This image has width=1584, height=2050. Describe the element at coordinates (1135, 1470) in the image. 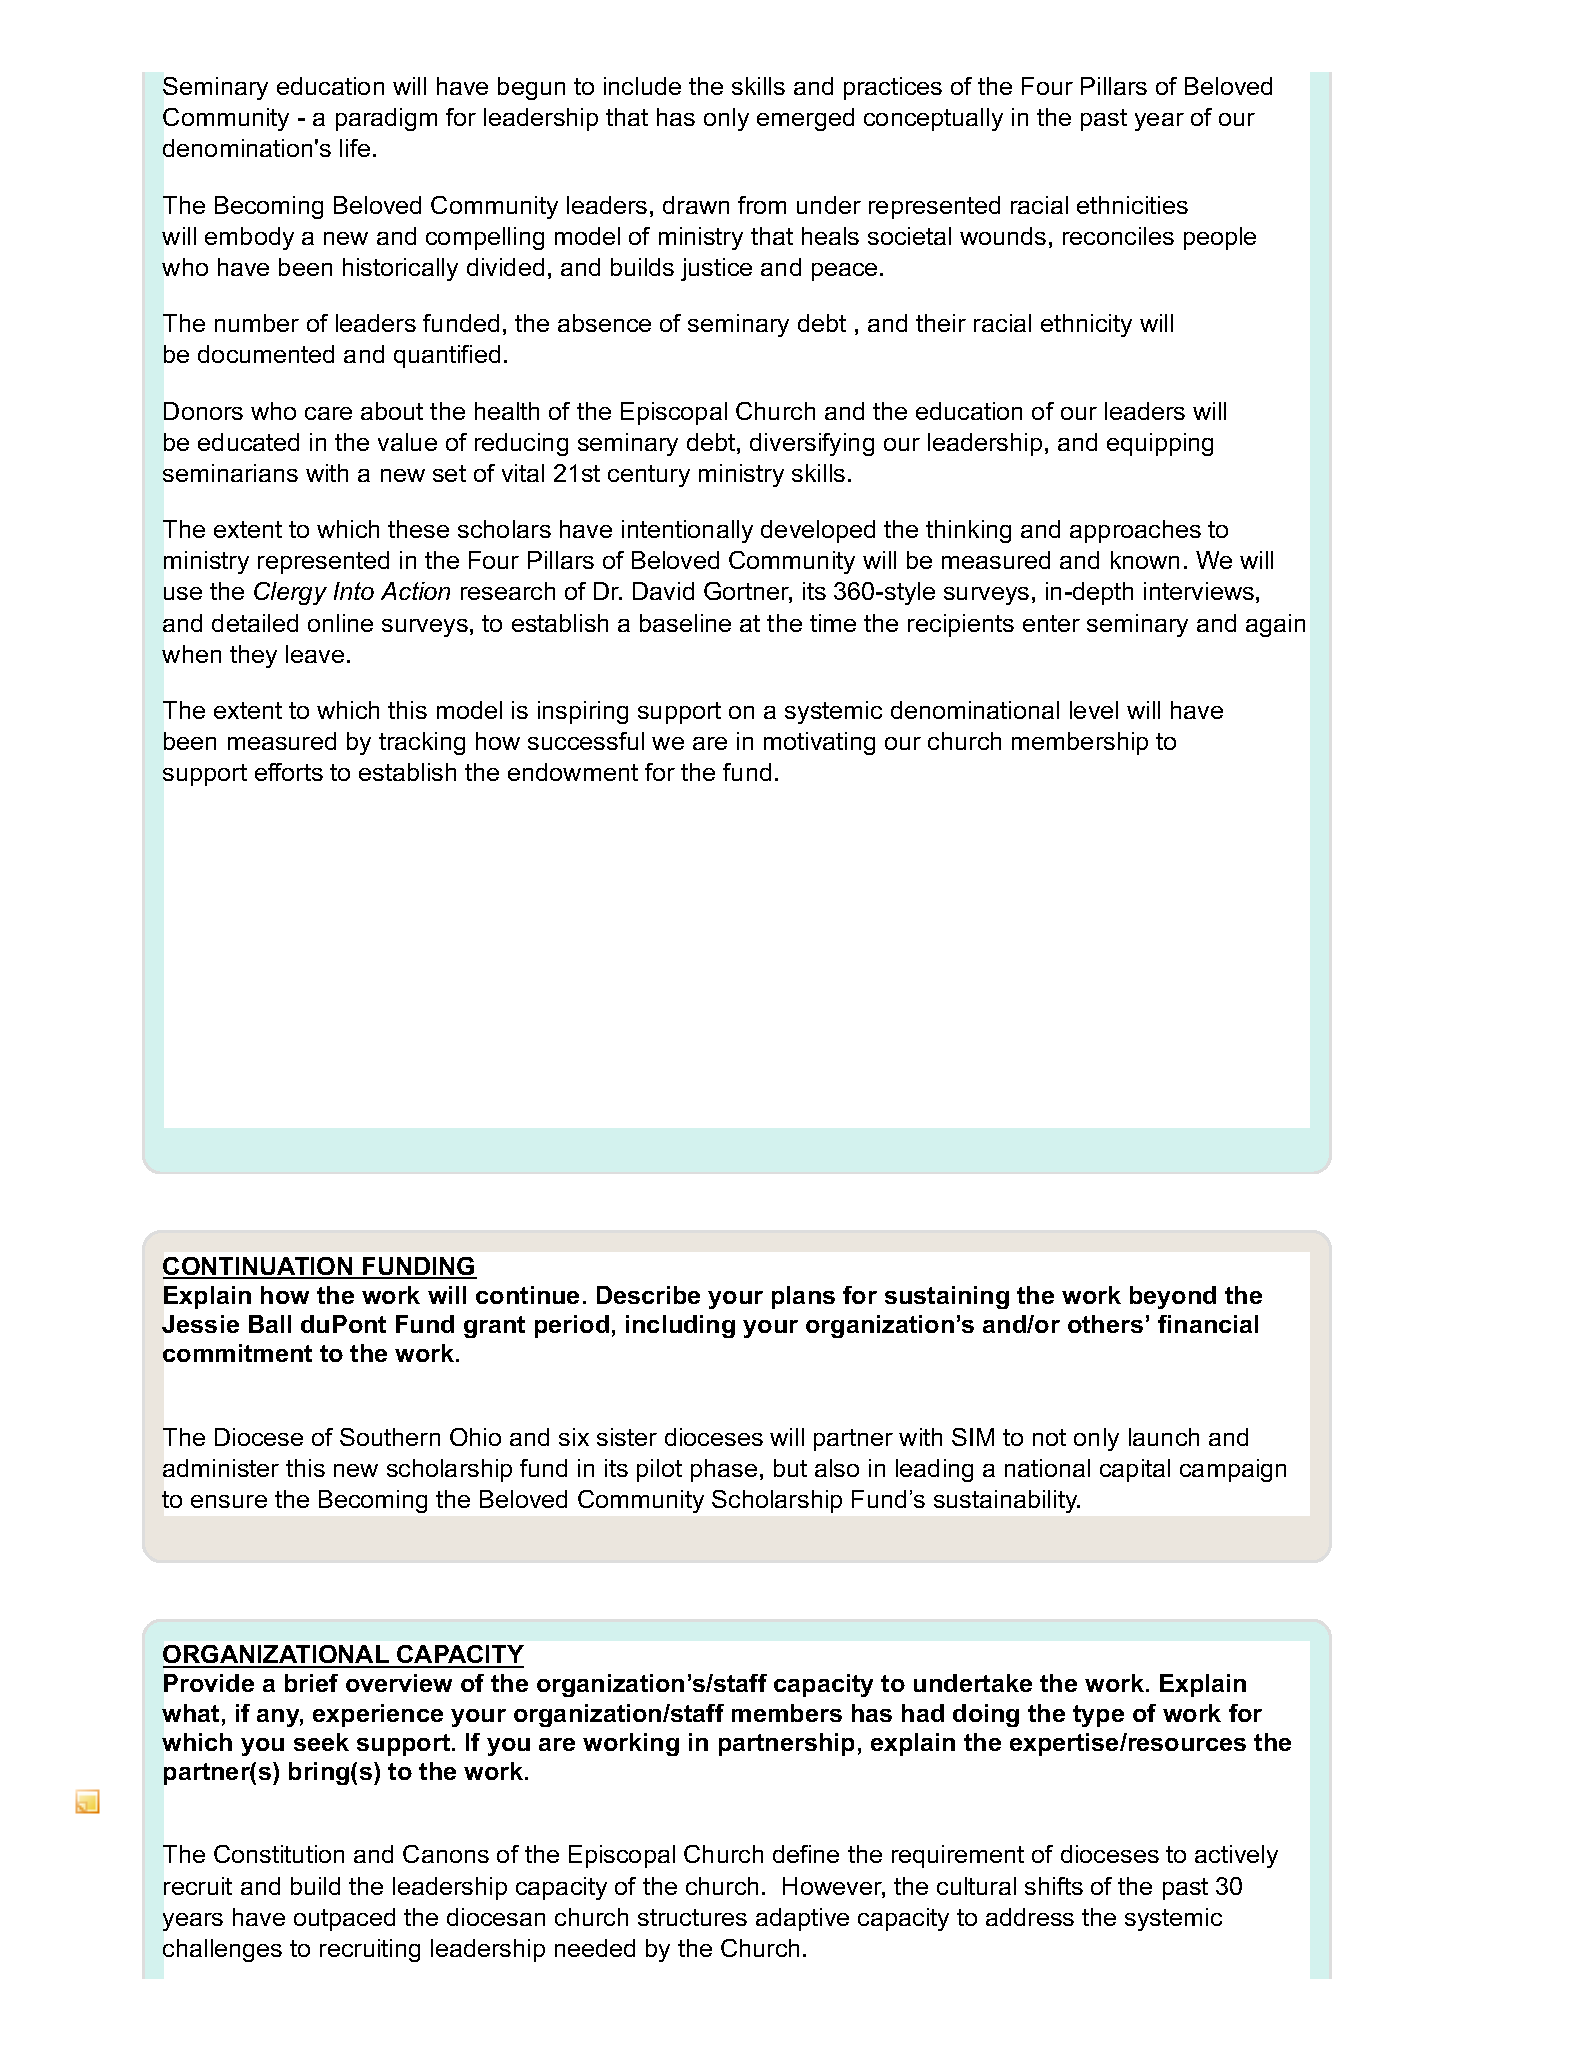

I see `capital` at that location.
